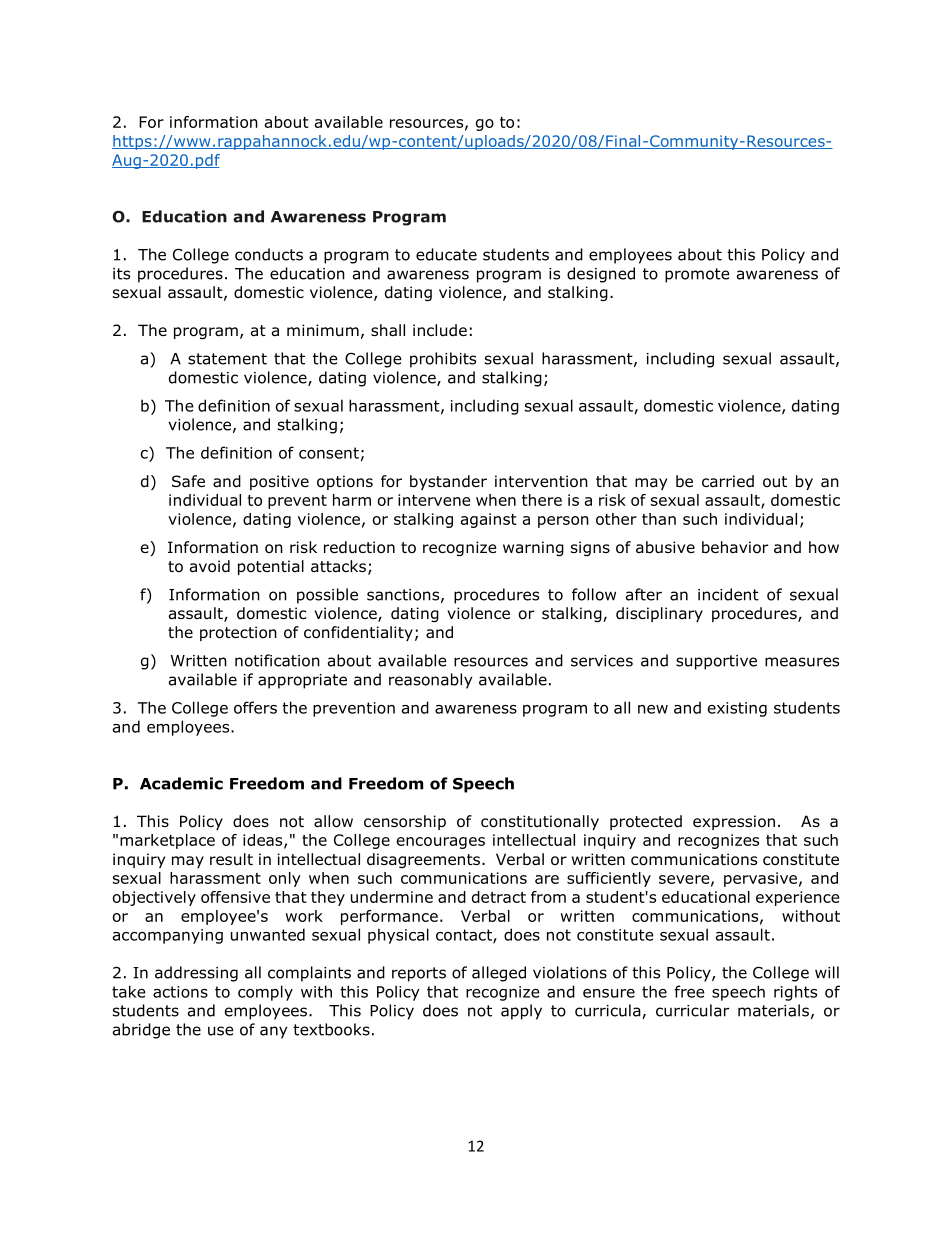  What do you see at coordinates (181, 783) in the image?
I see `Academic` at bounding box center [181, 783].
